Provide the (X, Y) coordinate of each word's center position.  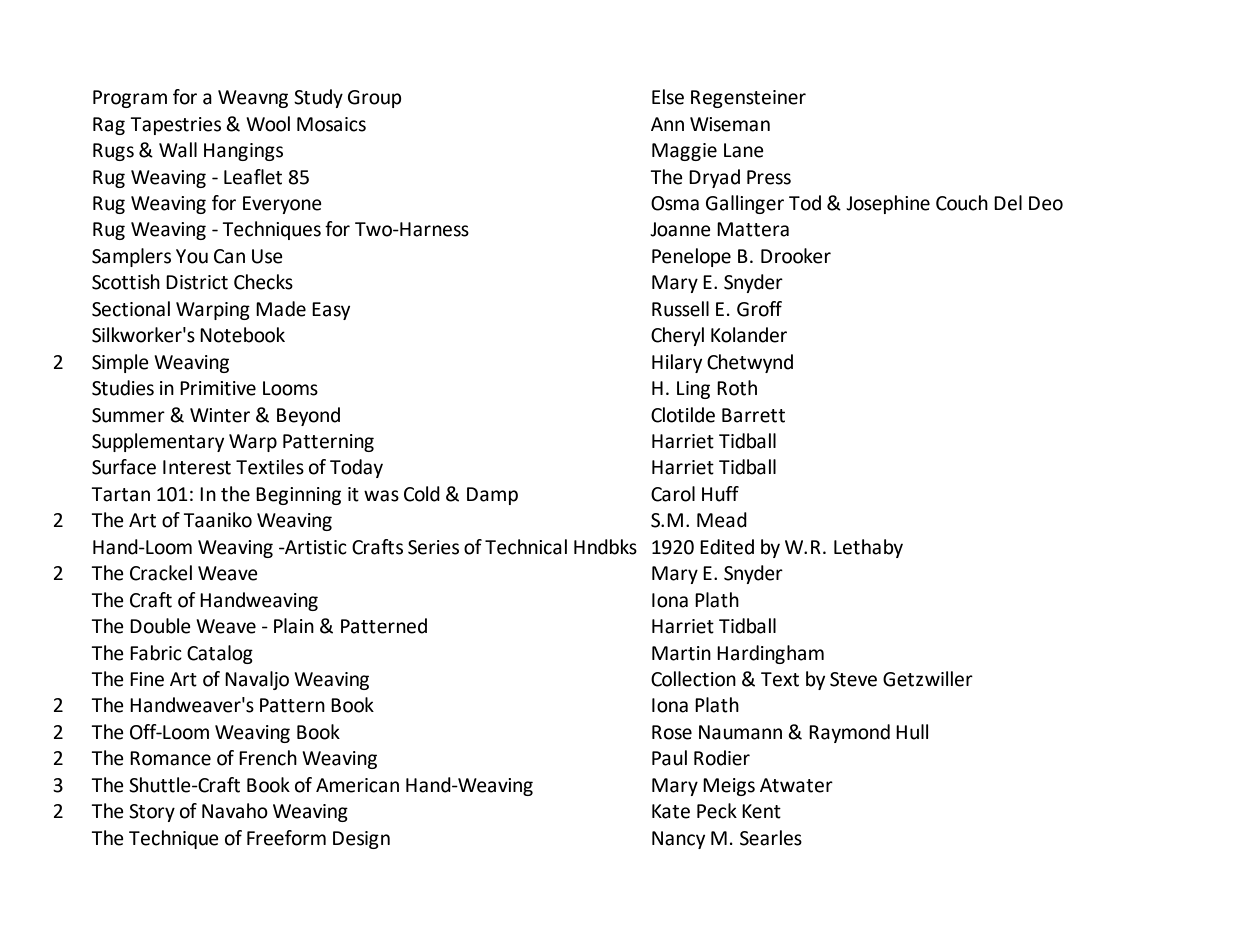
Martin (681, 653)
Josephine (888, 204)
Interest (197, 467)
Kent (761, 811)
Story (152, 813)
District (197, 282)
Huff (720, 494)
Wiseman (730, 124)
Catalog (220, 654)
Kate (671, 811)
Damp (492, 496)
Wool (268, 124)
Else (668, 97)
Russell (680, 309)
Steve (853, 679)
